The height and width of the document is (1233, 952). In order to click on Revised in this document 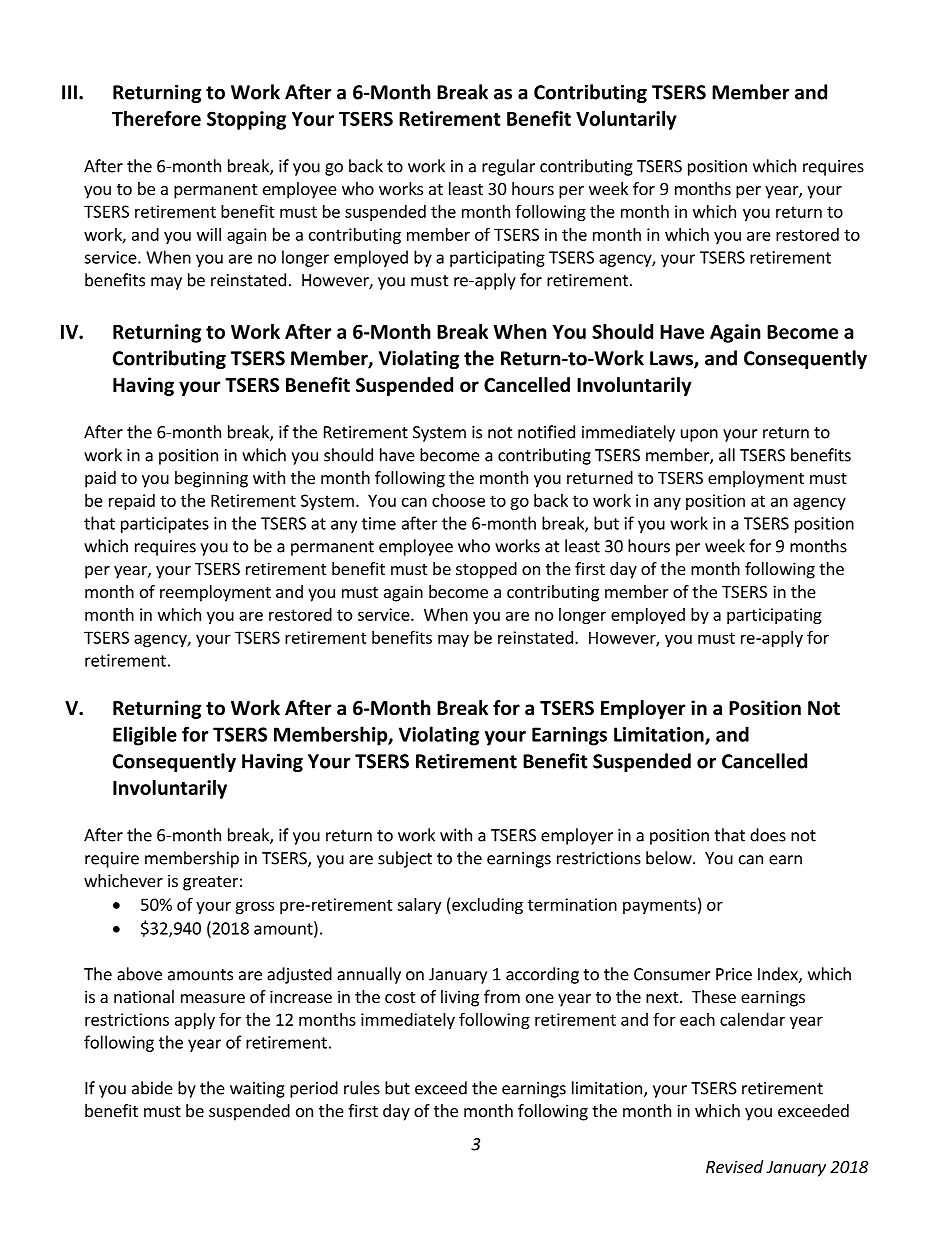, I will do `click(734, 1166)`.
